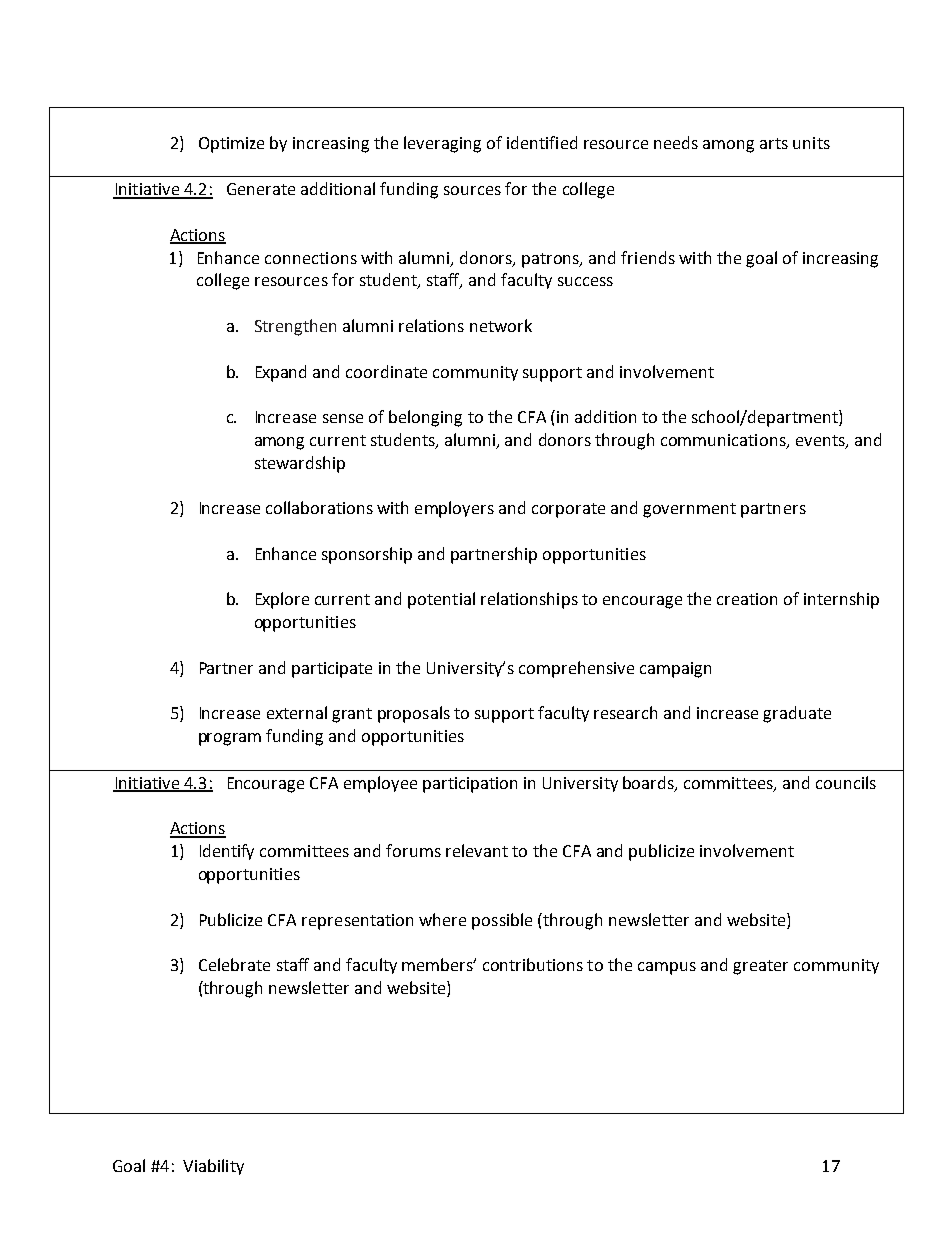 The height and width of the screenshot is (1233, 952). Describe the element at coordinates (747, 599) in the screenshot. I see `creation` at that location.
